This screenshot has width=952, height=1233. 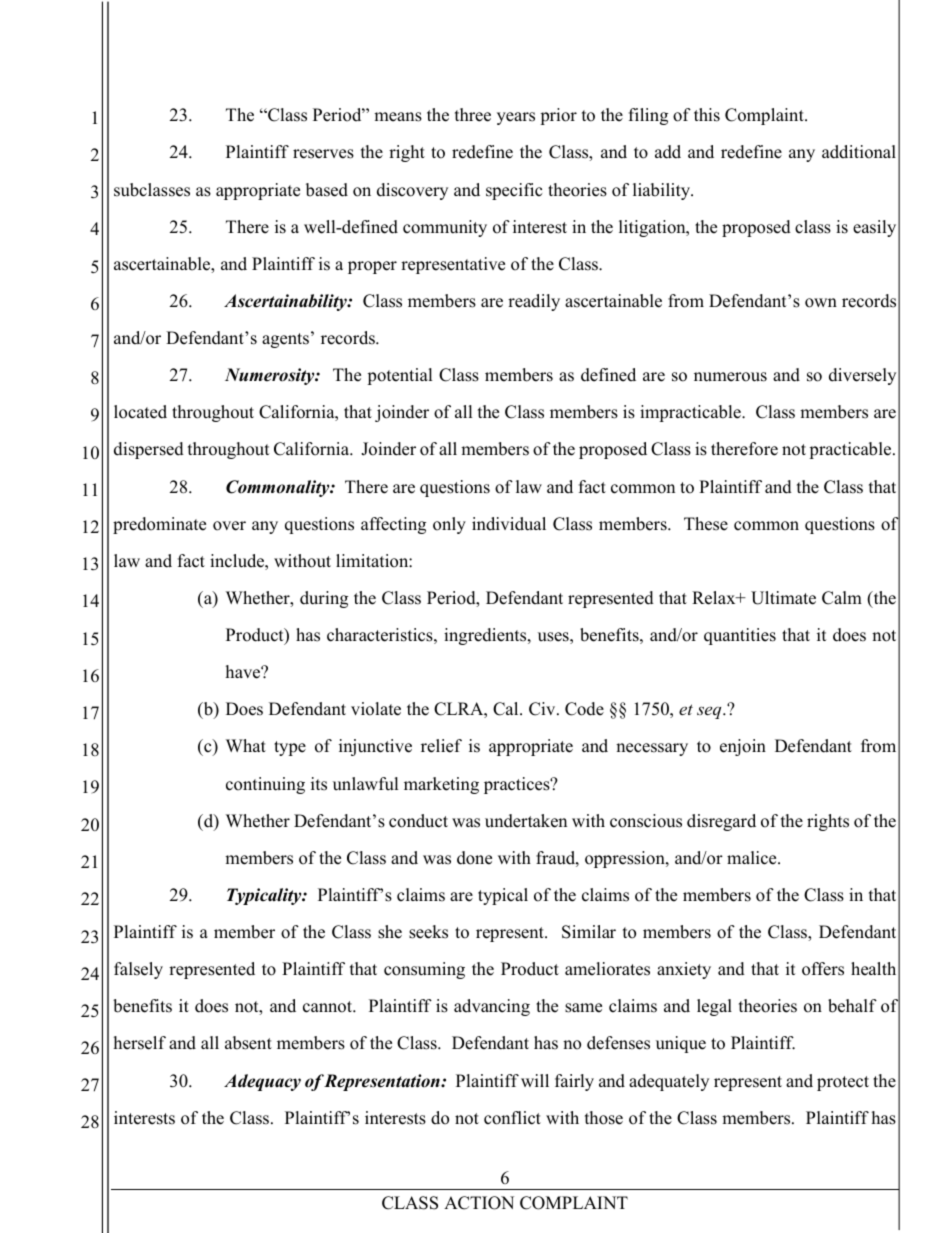 What do you see at coordinates (486, 636) in the screenshot?
I see `ingredients` at bounding box center [486, 636].
